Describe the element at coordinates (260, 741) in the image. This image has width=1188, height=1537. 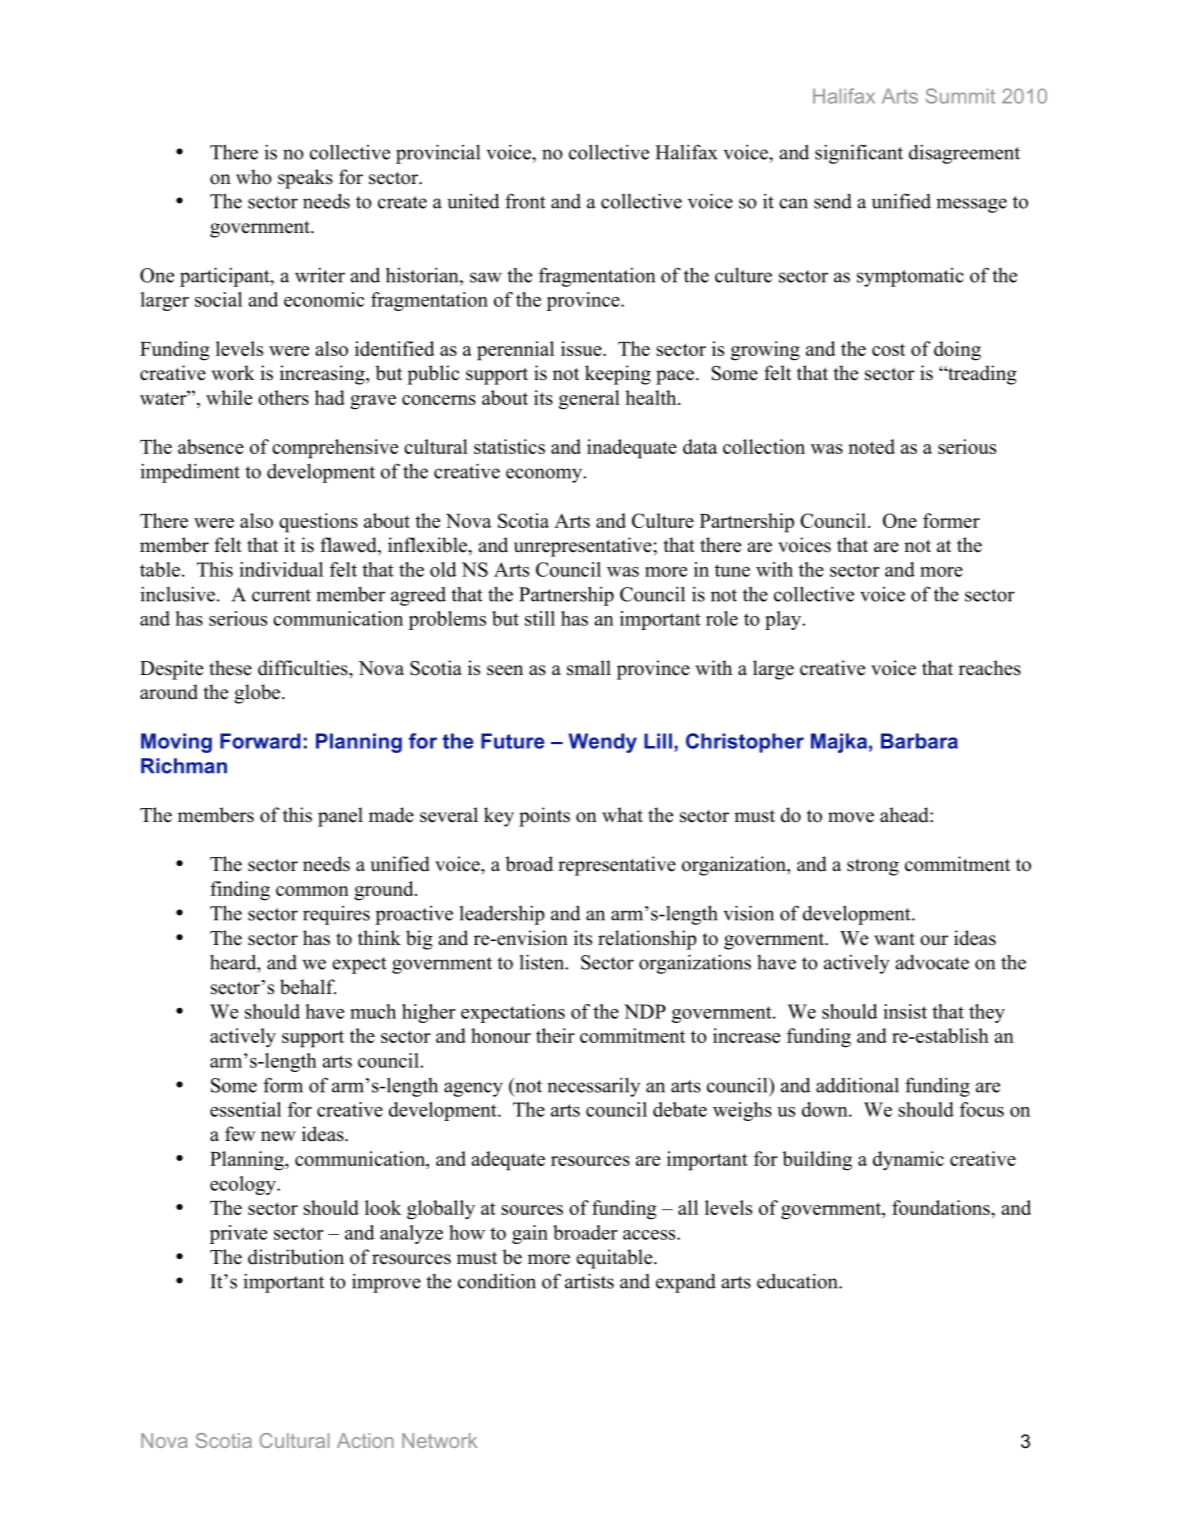
I see `Forward` at that location.
